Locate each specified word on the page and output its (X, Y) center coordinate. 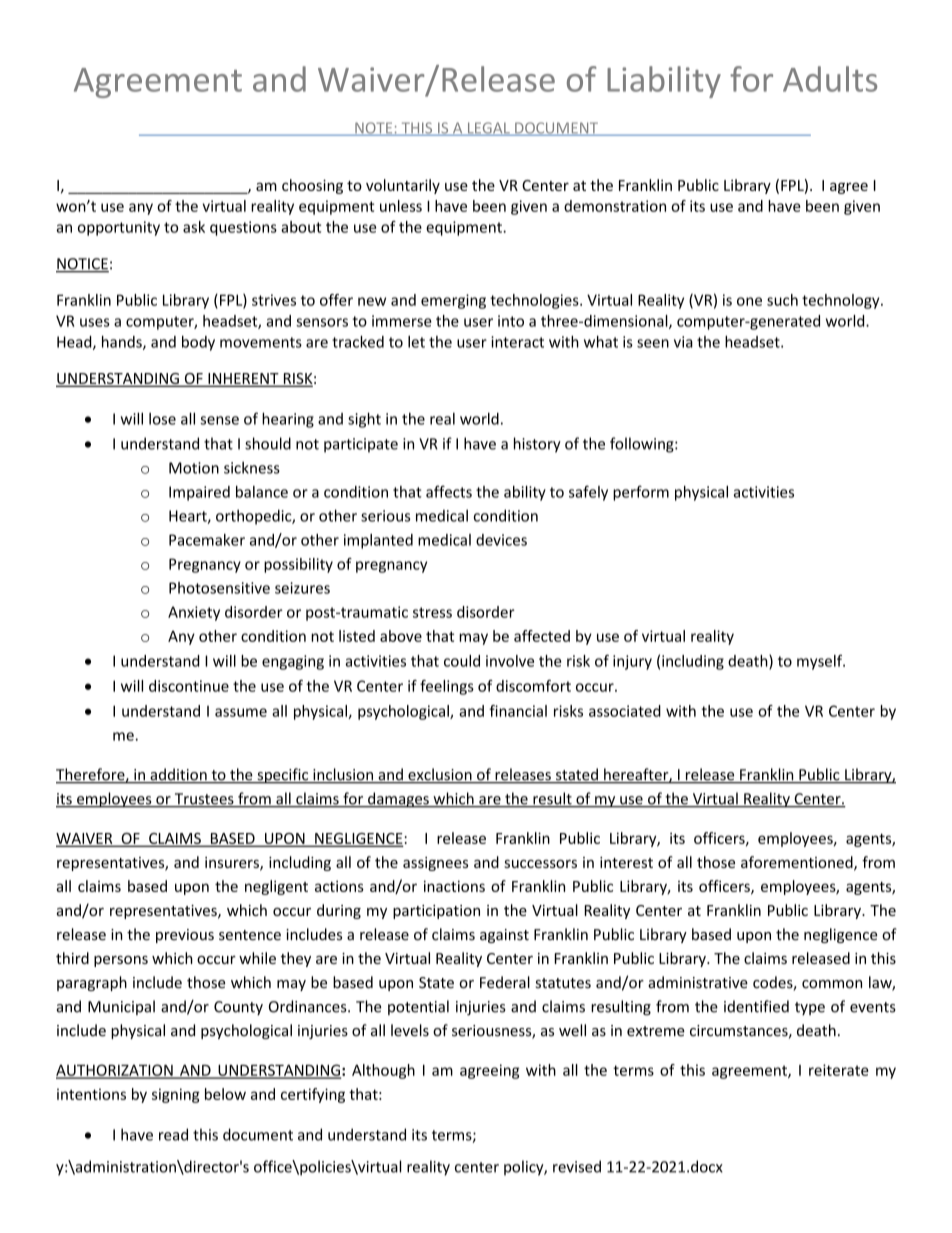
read (173, 1134)
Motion (194, 468)
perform (641, 493)
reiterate (839, 1070)
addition (178, 775)
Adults (830, 79)
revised (577, 1166)
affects (449, 491)
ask (194, 227)
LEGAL (488, 129)
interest (626, 862)
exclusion (440, 775)
